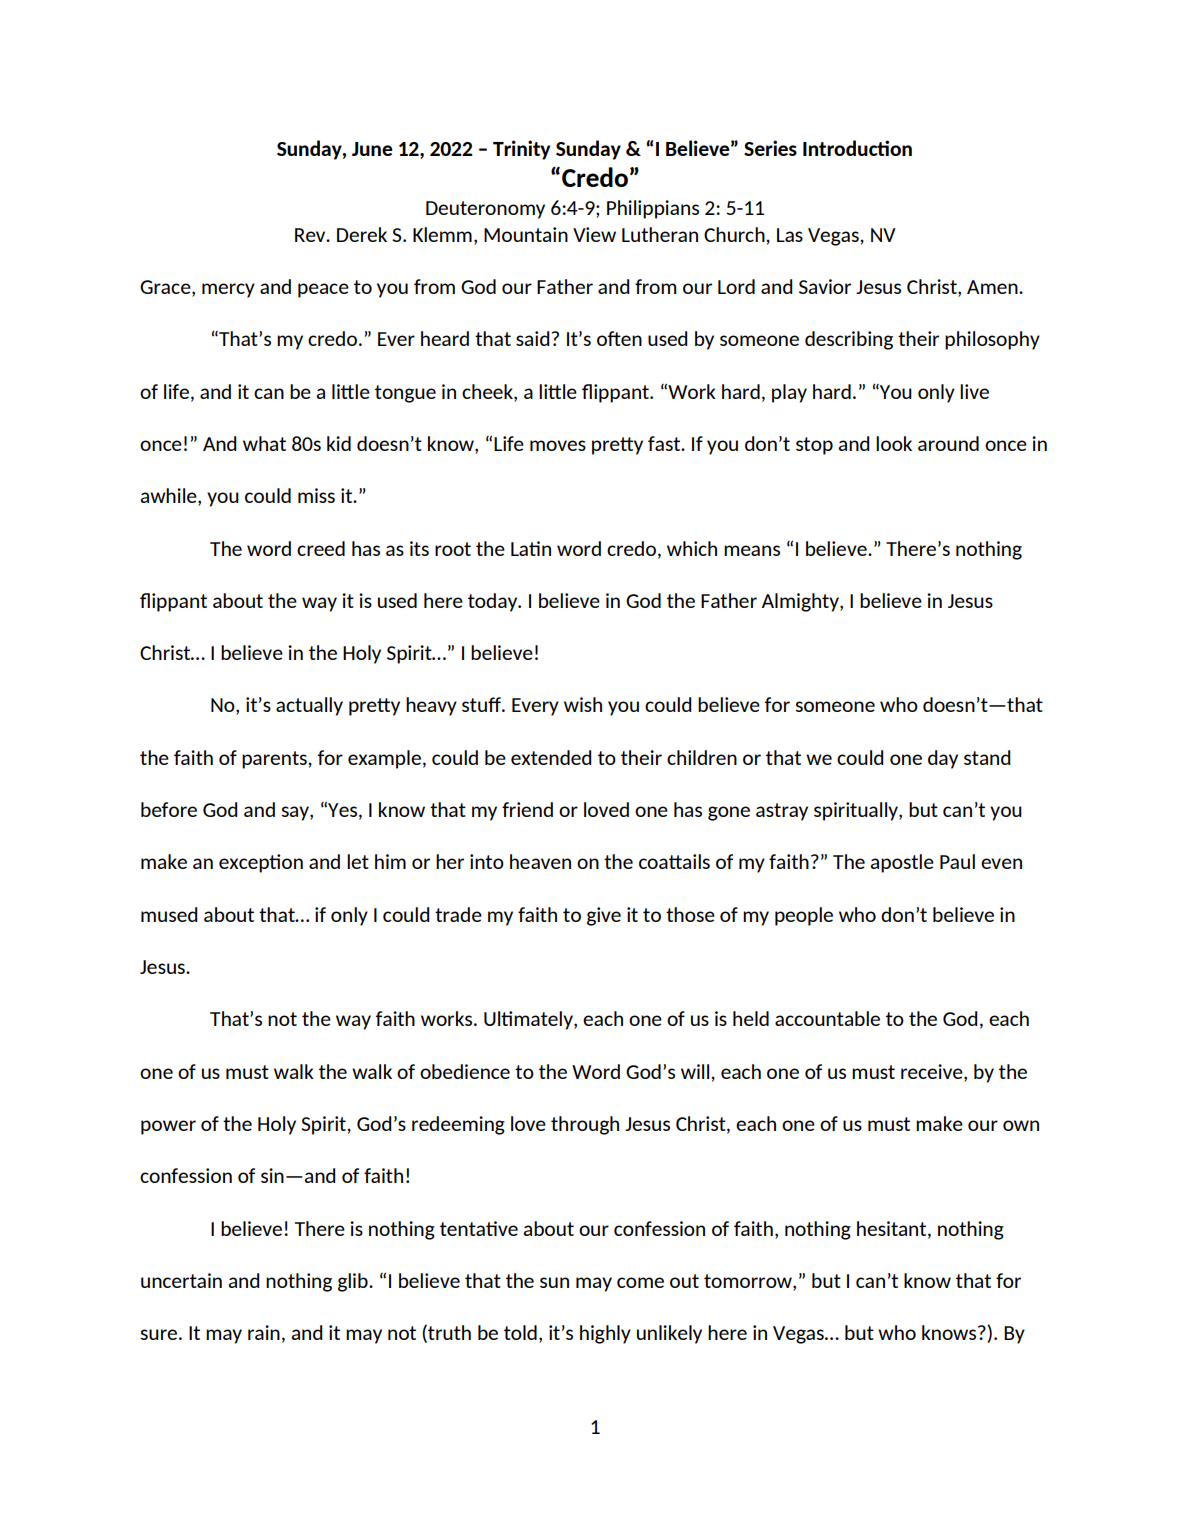 The height and width of the screenshot is (1540, 1190). What do you see at coordinates (933, 1071) in the screenshot?
I see `receive` at bounding box center [933, 1071].
